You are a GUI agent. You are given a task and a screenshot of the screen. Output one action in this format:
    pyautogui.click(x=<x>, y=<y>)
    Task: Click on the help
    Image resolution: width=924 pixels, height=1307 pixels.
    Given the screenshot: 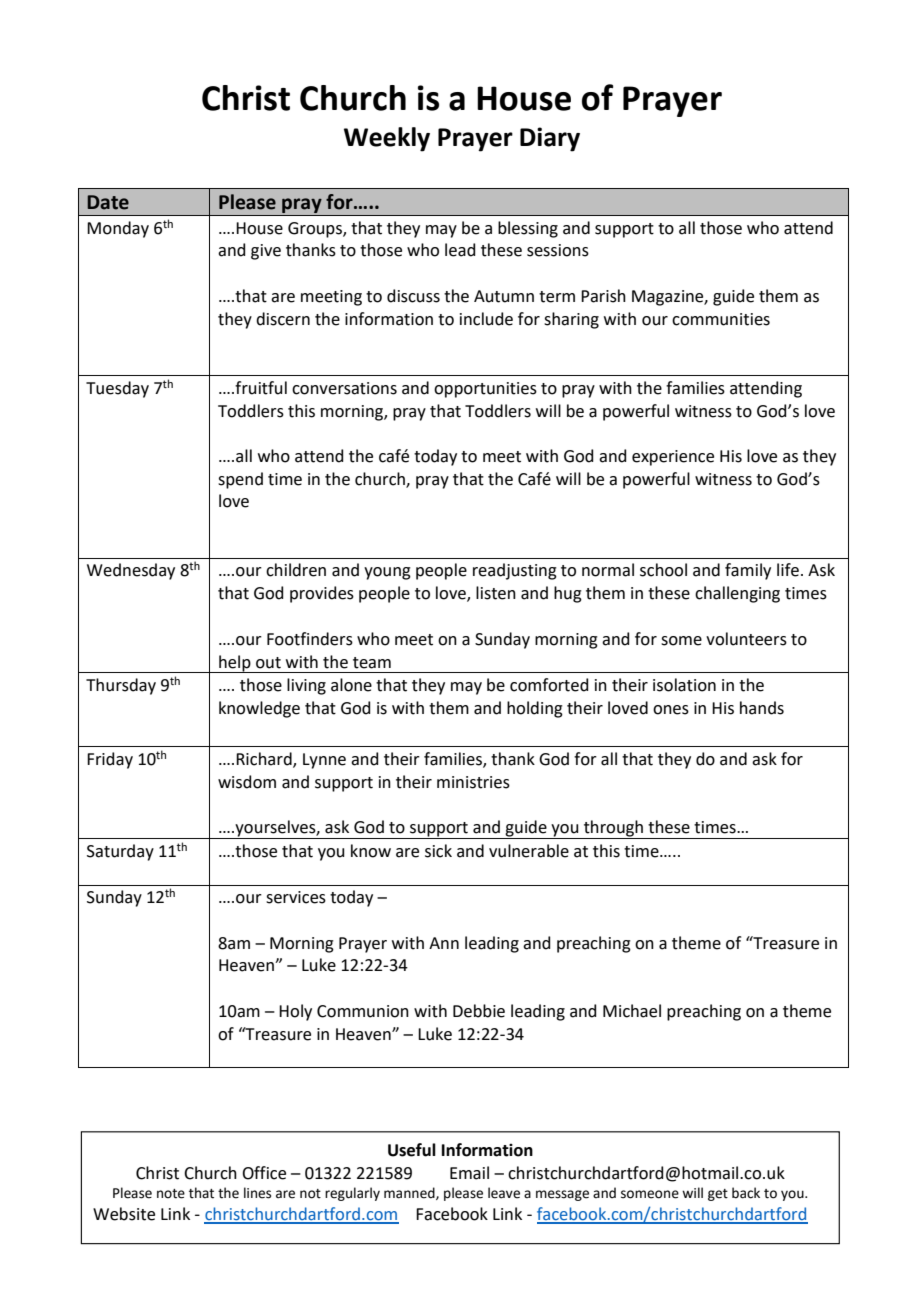 What is the action you would take?
    pyautogui.click(x=235, y=664)
